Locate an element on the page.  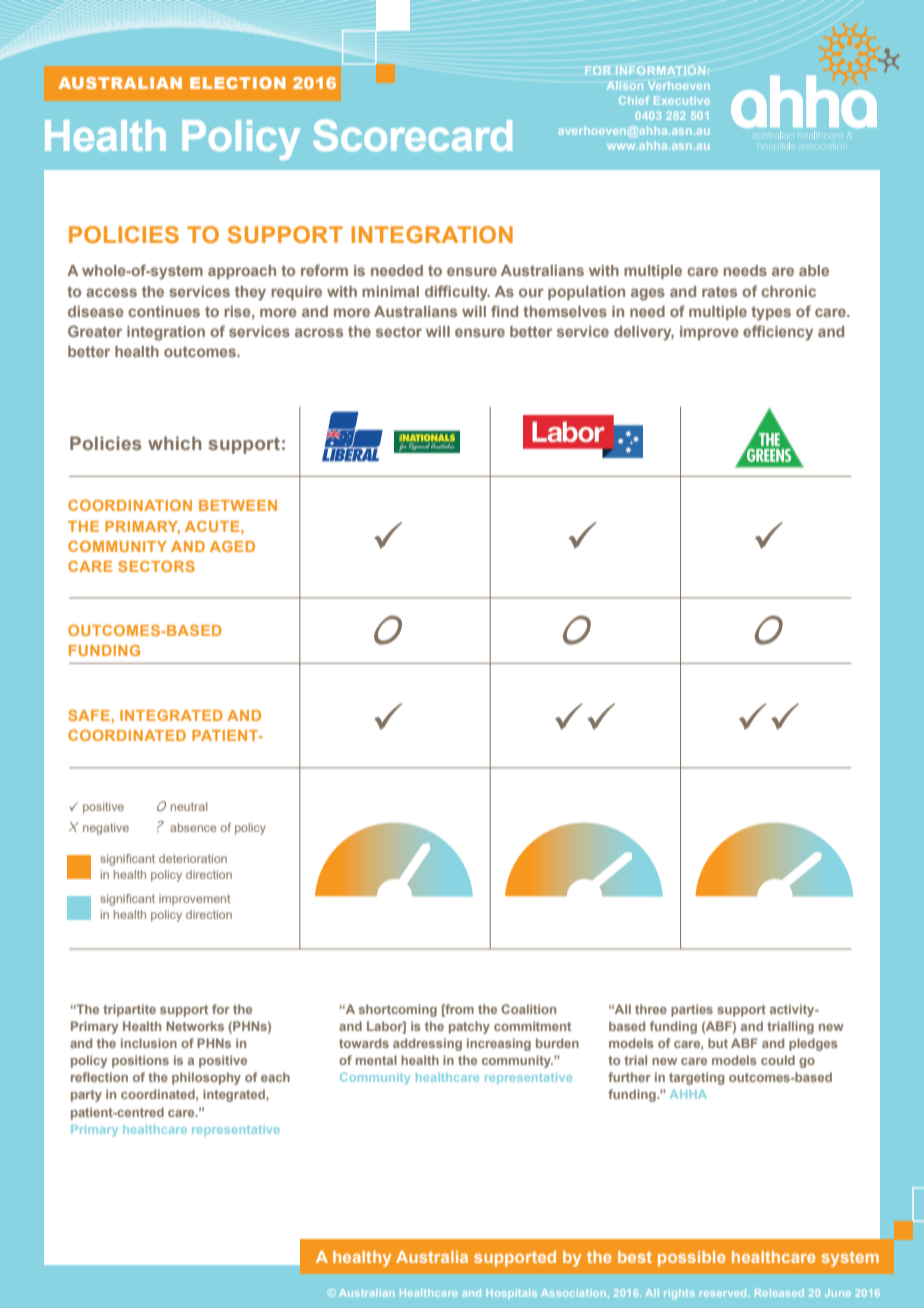
Hospitals is located at coordinates (512, 1294).
